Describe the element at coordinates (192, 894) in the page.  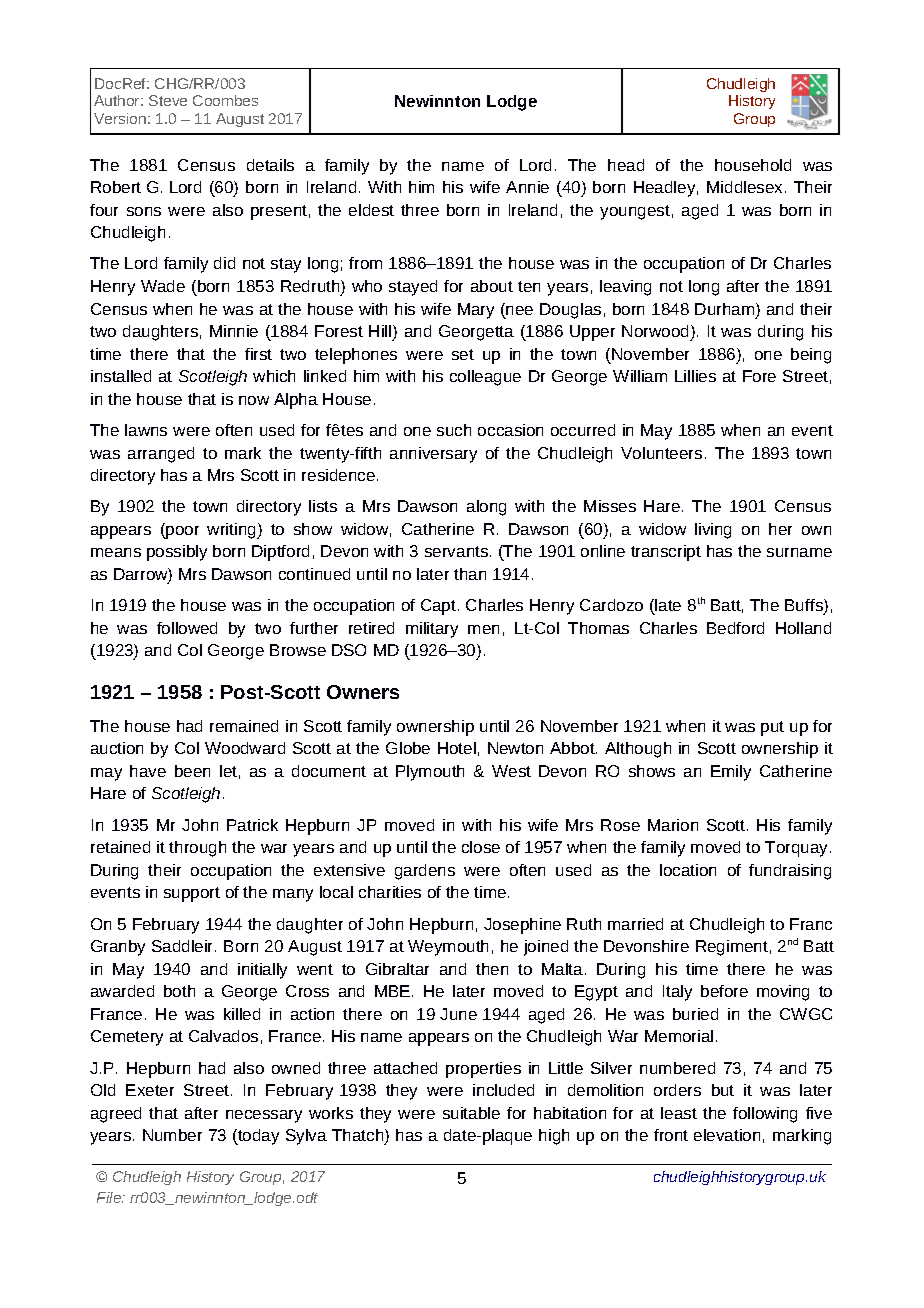
I see `support` at that location.
